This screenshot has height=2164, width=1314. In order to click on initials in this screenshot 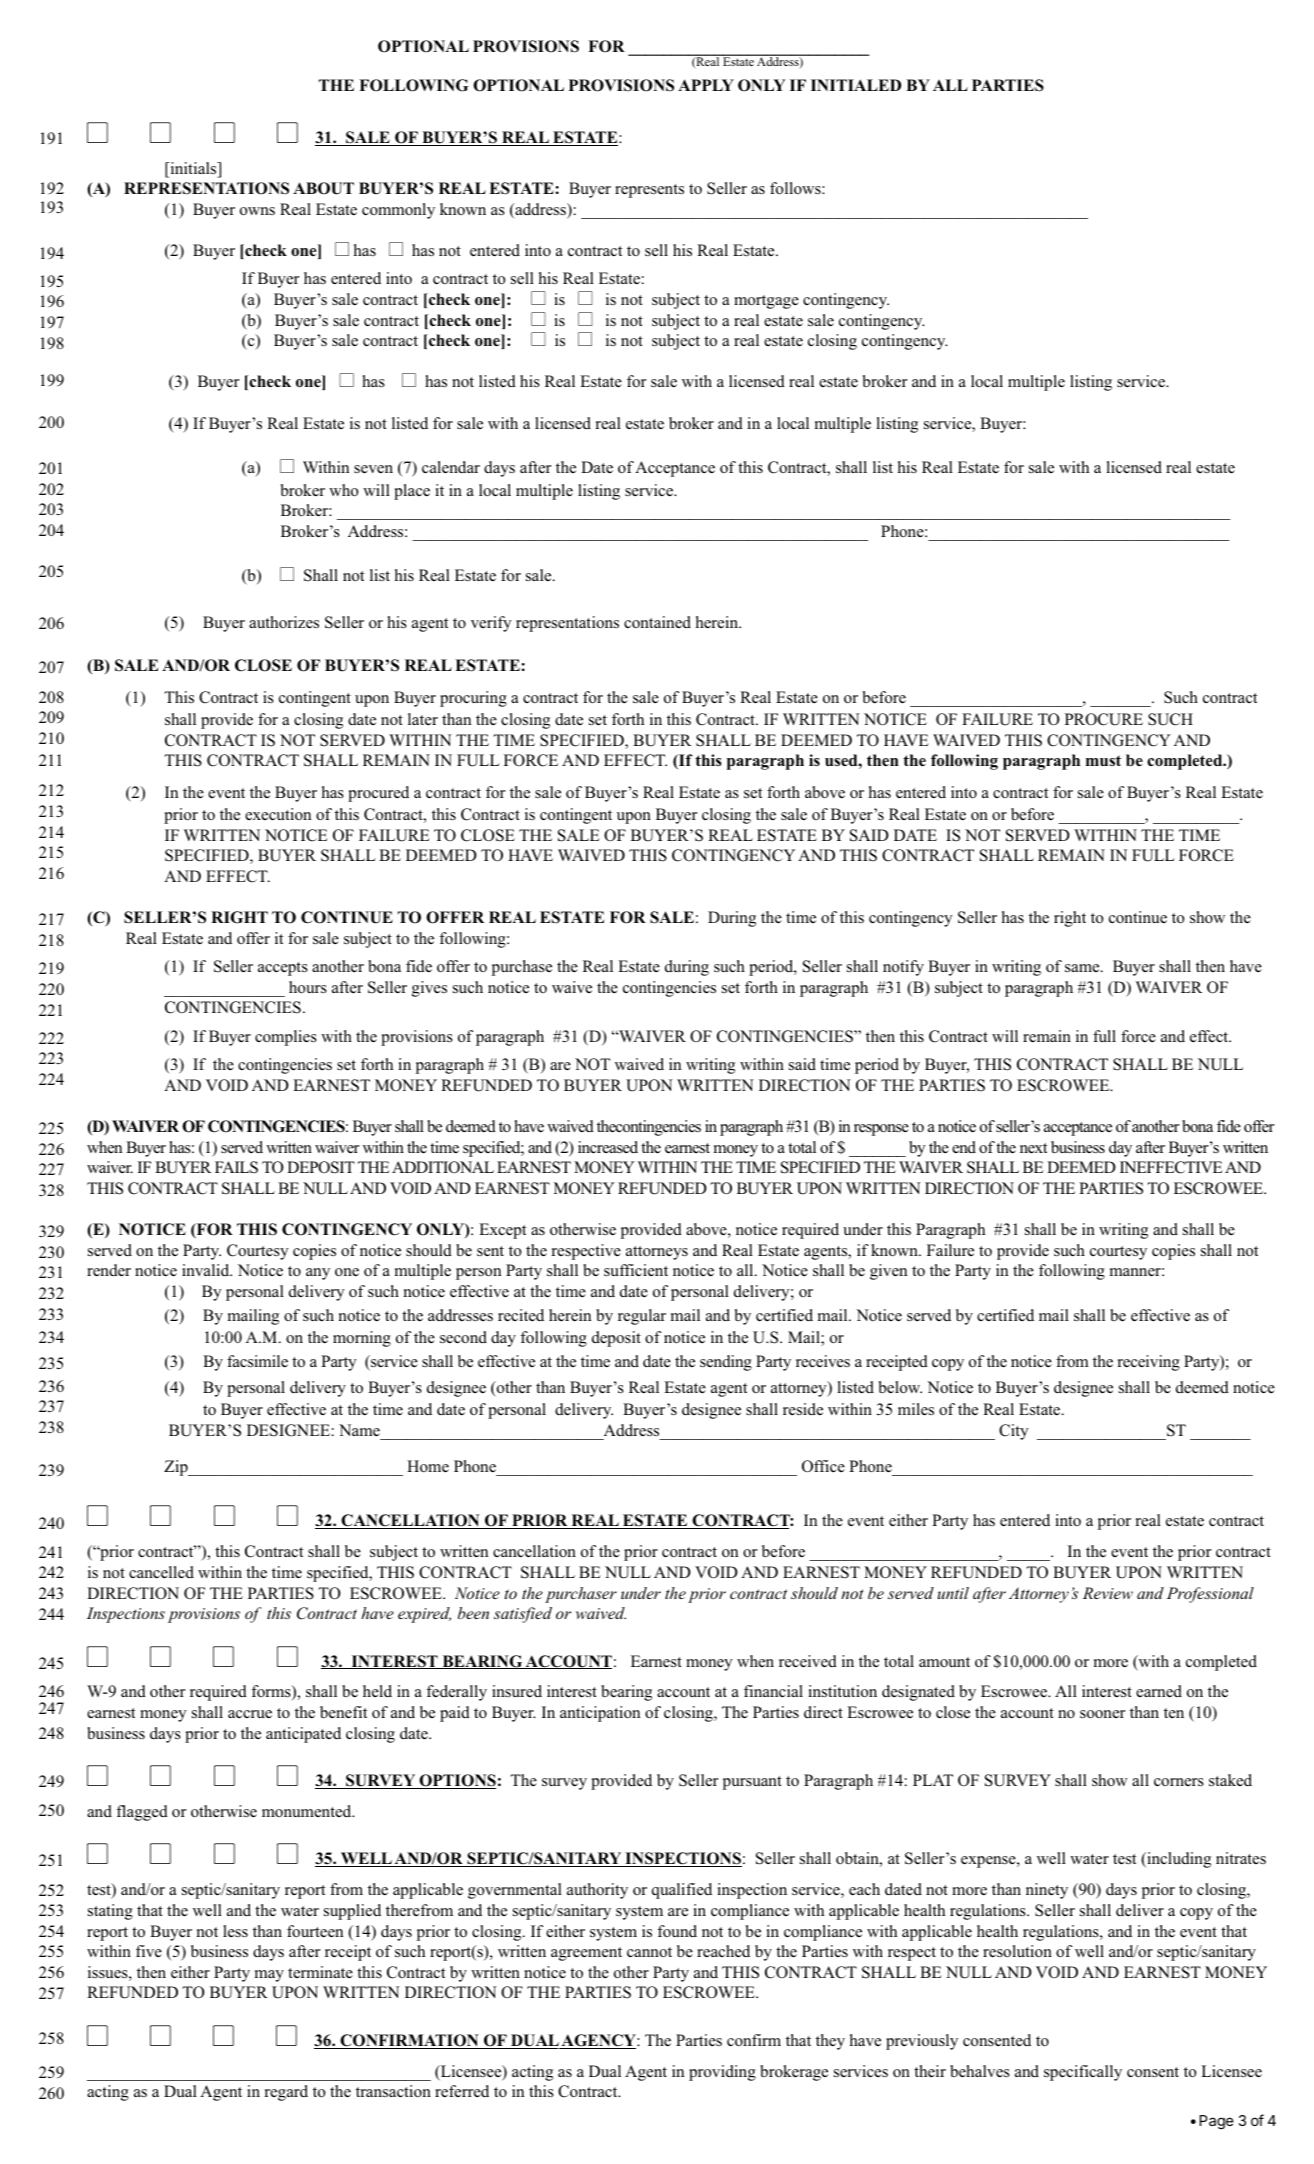, I will do `click(193, 169)`.
